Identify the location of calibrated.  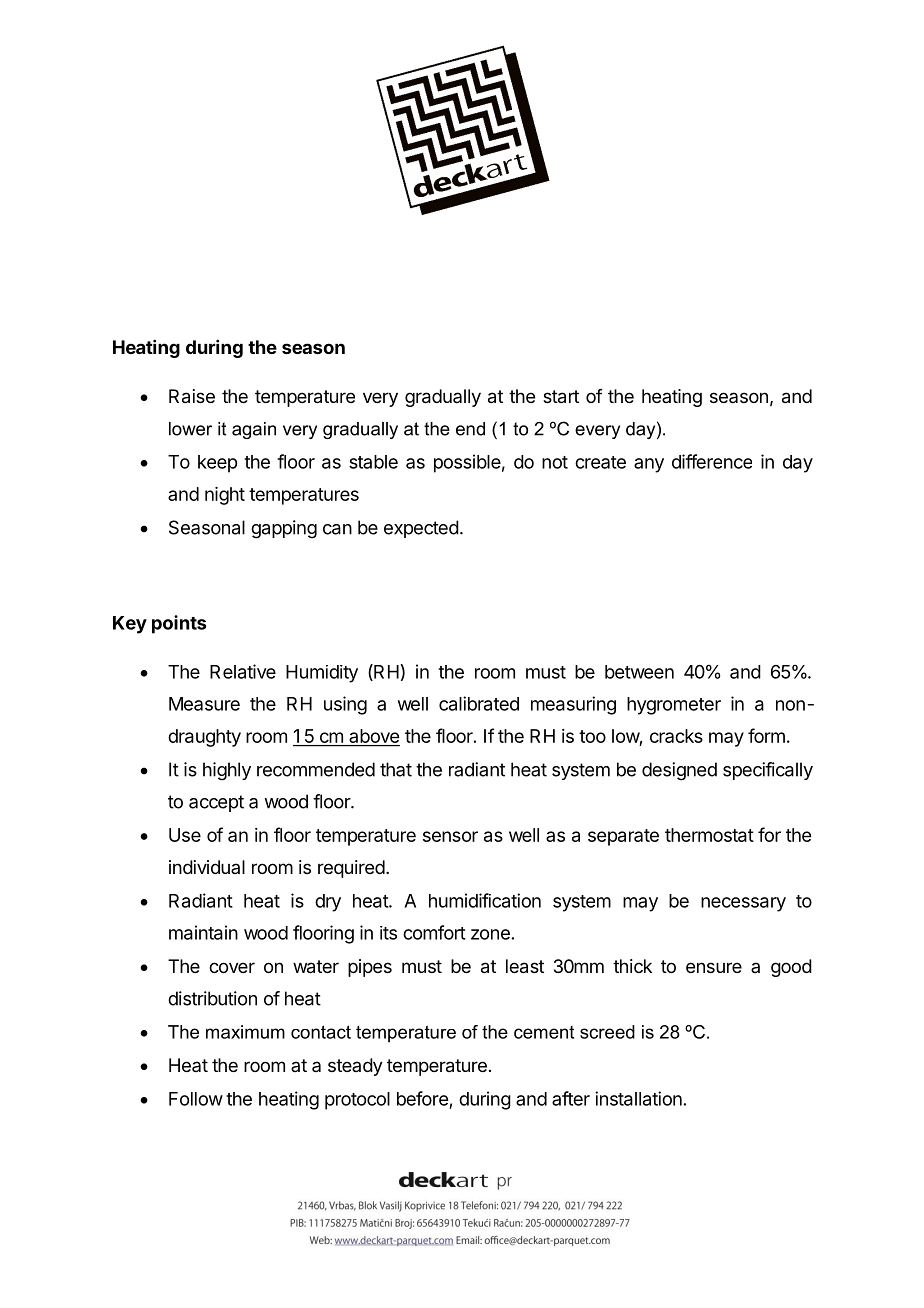
(479, 703).
